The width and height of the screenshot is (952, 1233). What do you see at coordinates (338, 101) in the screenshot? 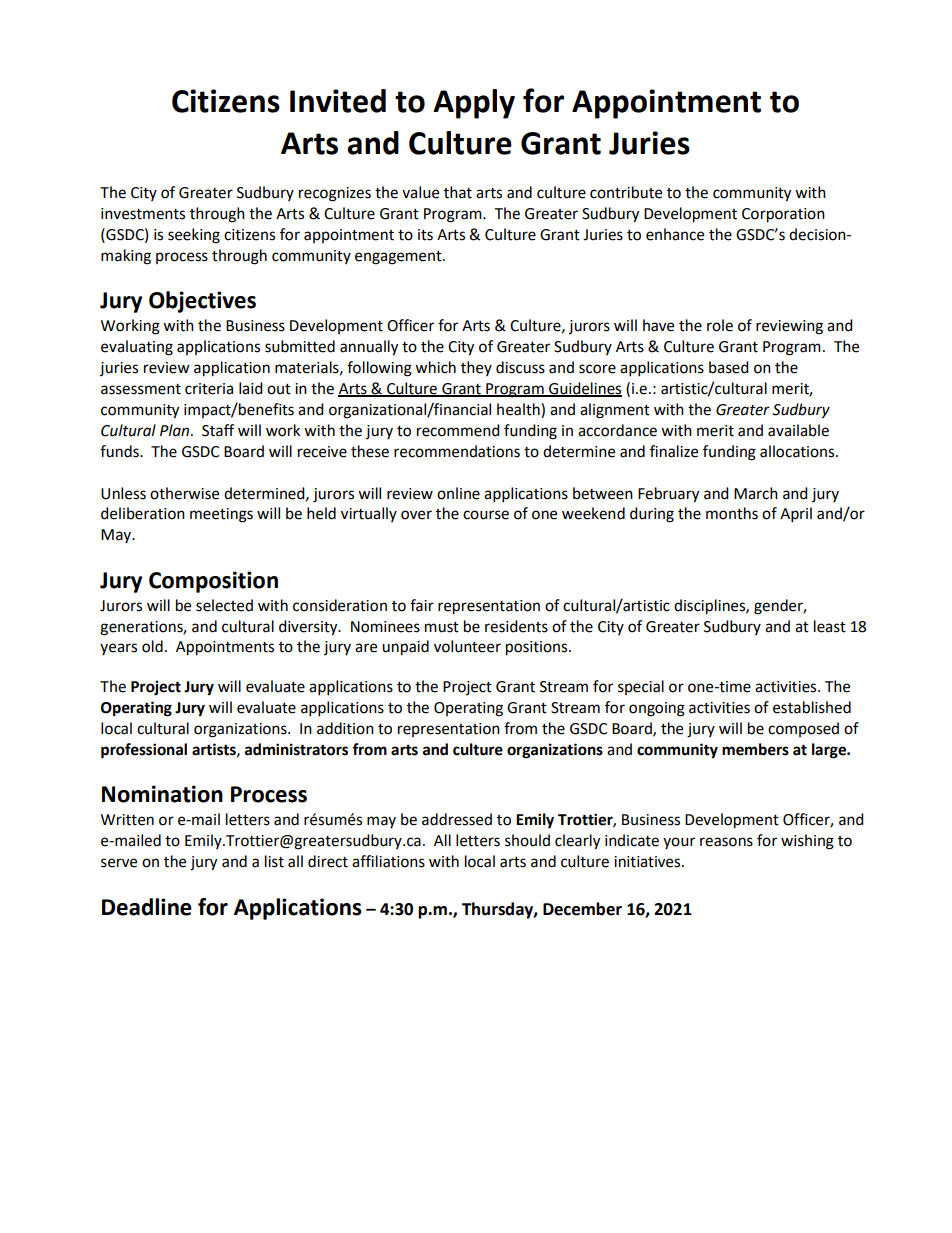
I see `Invited` at bounding box center [338, 101].
